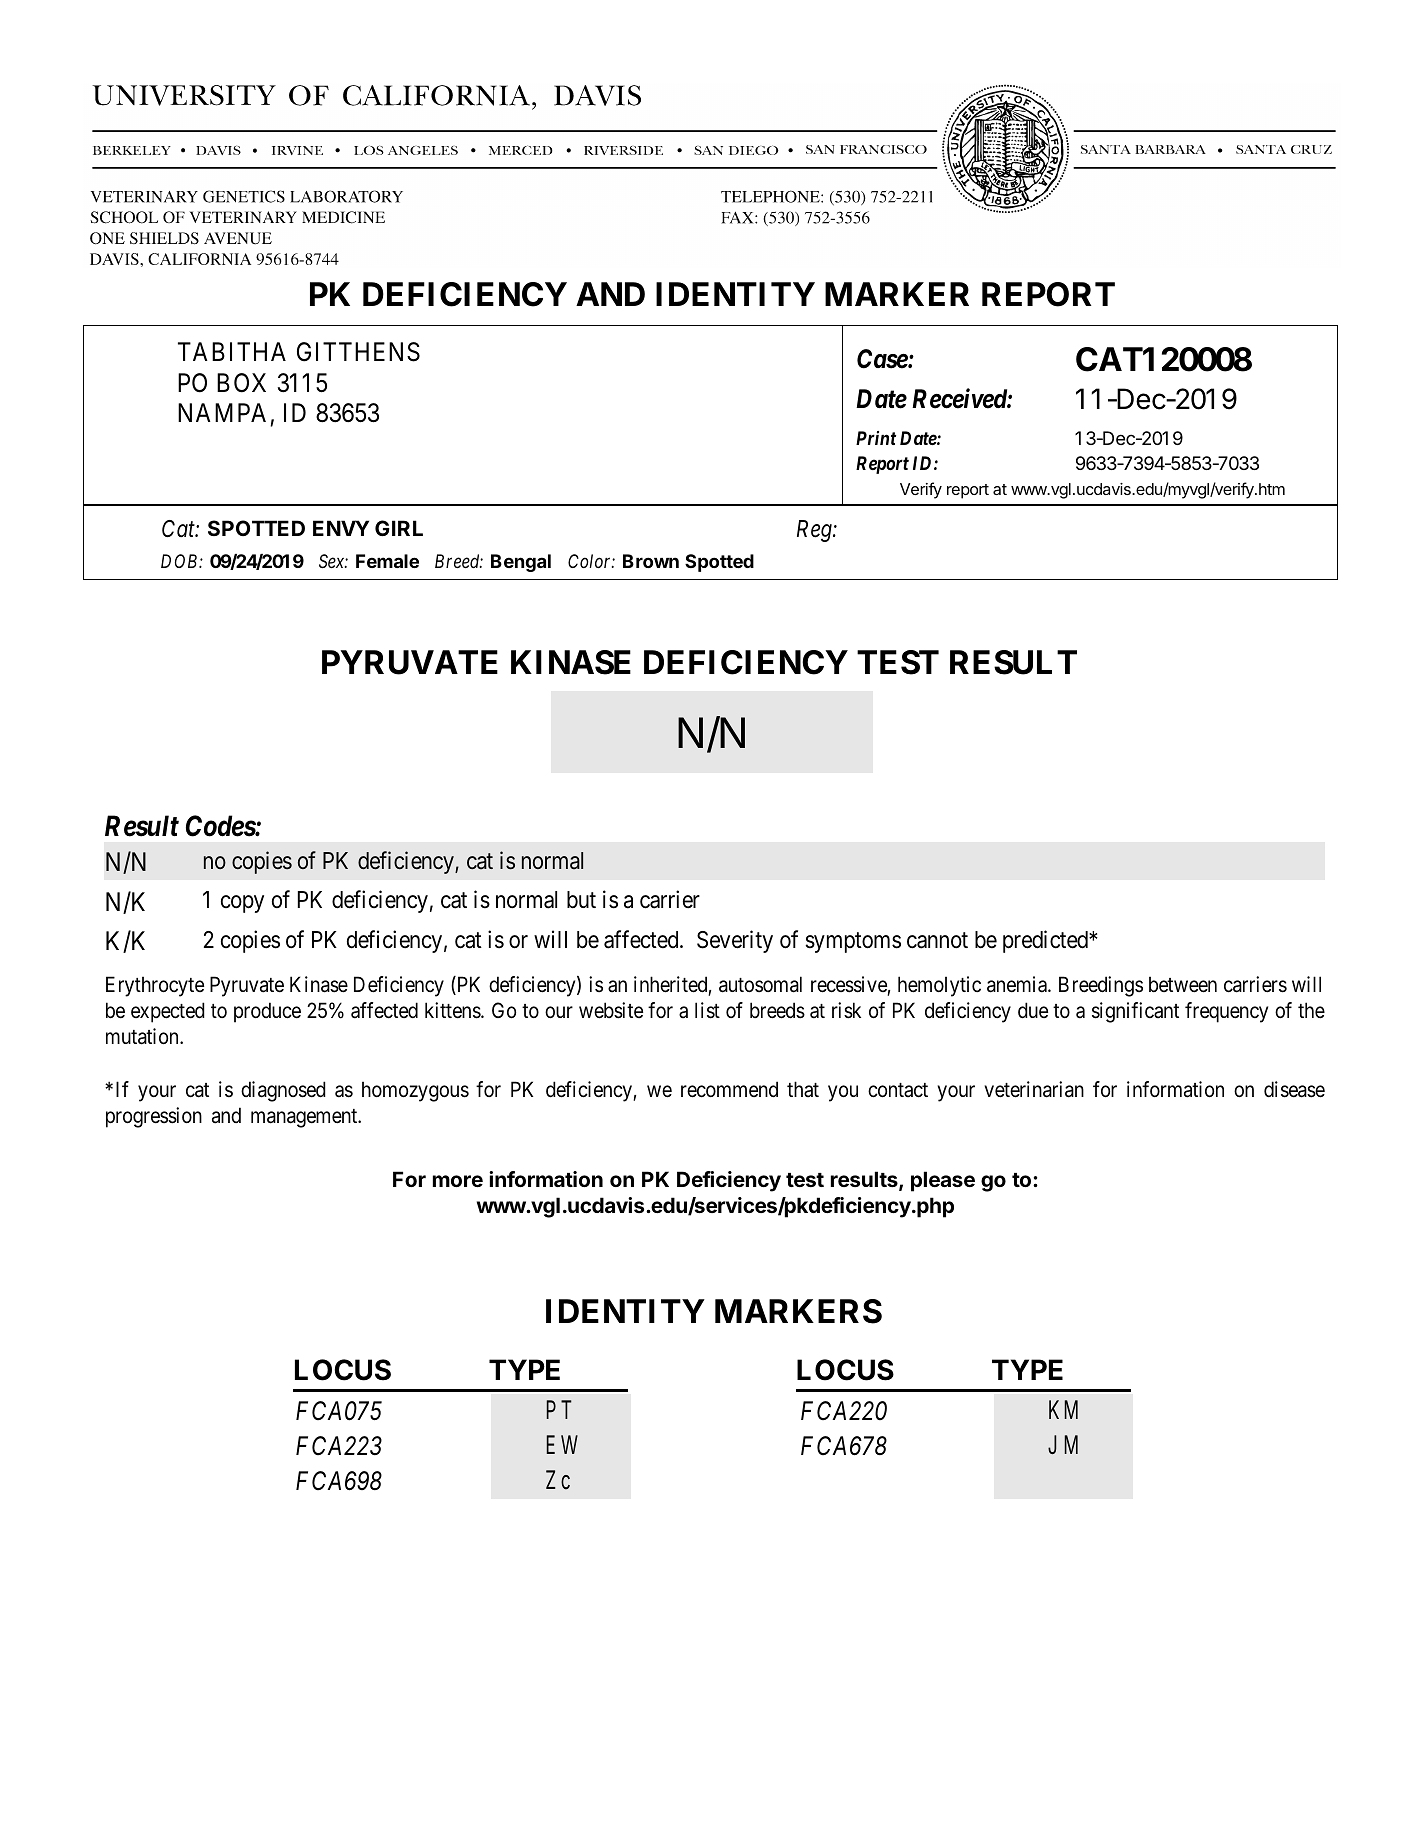 The image size is (1424, 1843). What do you see at coordinates (305, 1118) in the page?
I see `management` at bounding box center [305, 1118].
